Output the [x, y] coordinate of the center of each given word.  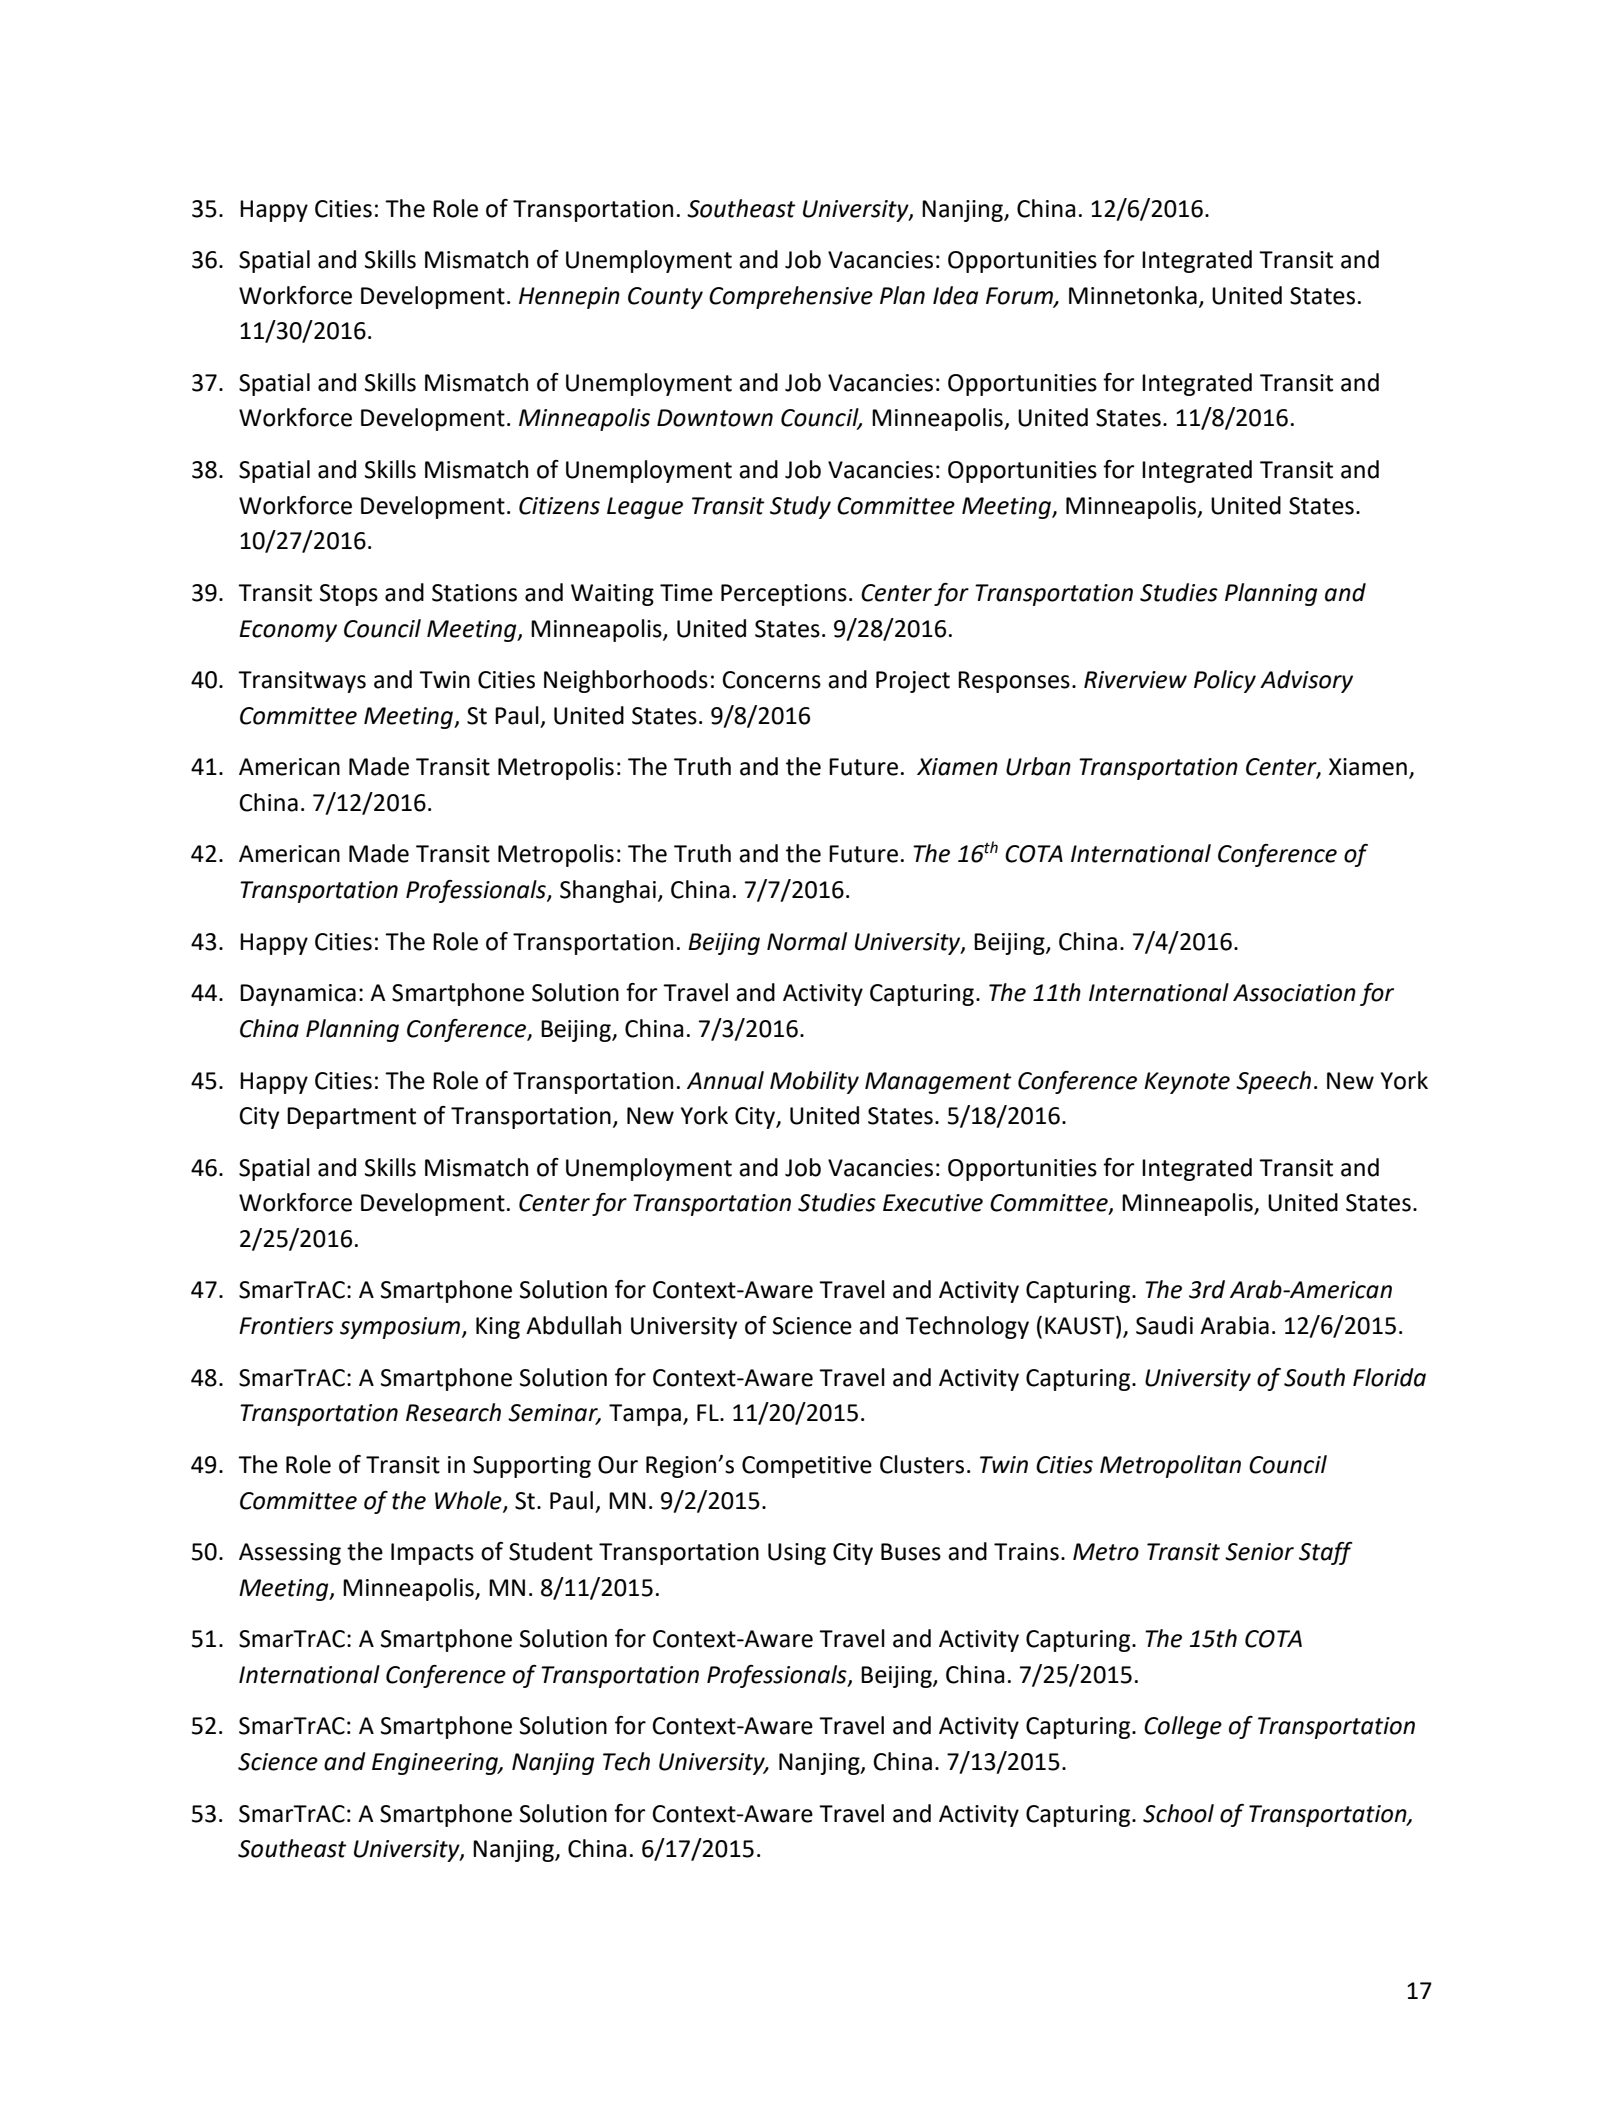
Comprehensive [791, 297]
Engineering [436, 1764]
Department [351, 1118]
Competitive [807, 1467]
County [665, 298]
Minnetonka [1133, 295]
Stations [474, 593]
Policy [1225, 681]
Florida [1389, 1377]
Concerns [771, 680]
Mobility [814, 1082]
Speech [1273, 1082]
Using [797, 1554]
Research [453, 1412]
